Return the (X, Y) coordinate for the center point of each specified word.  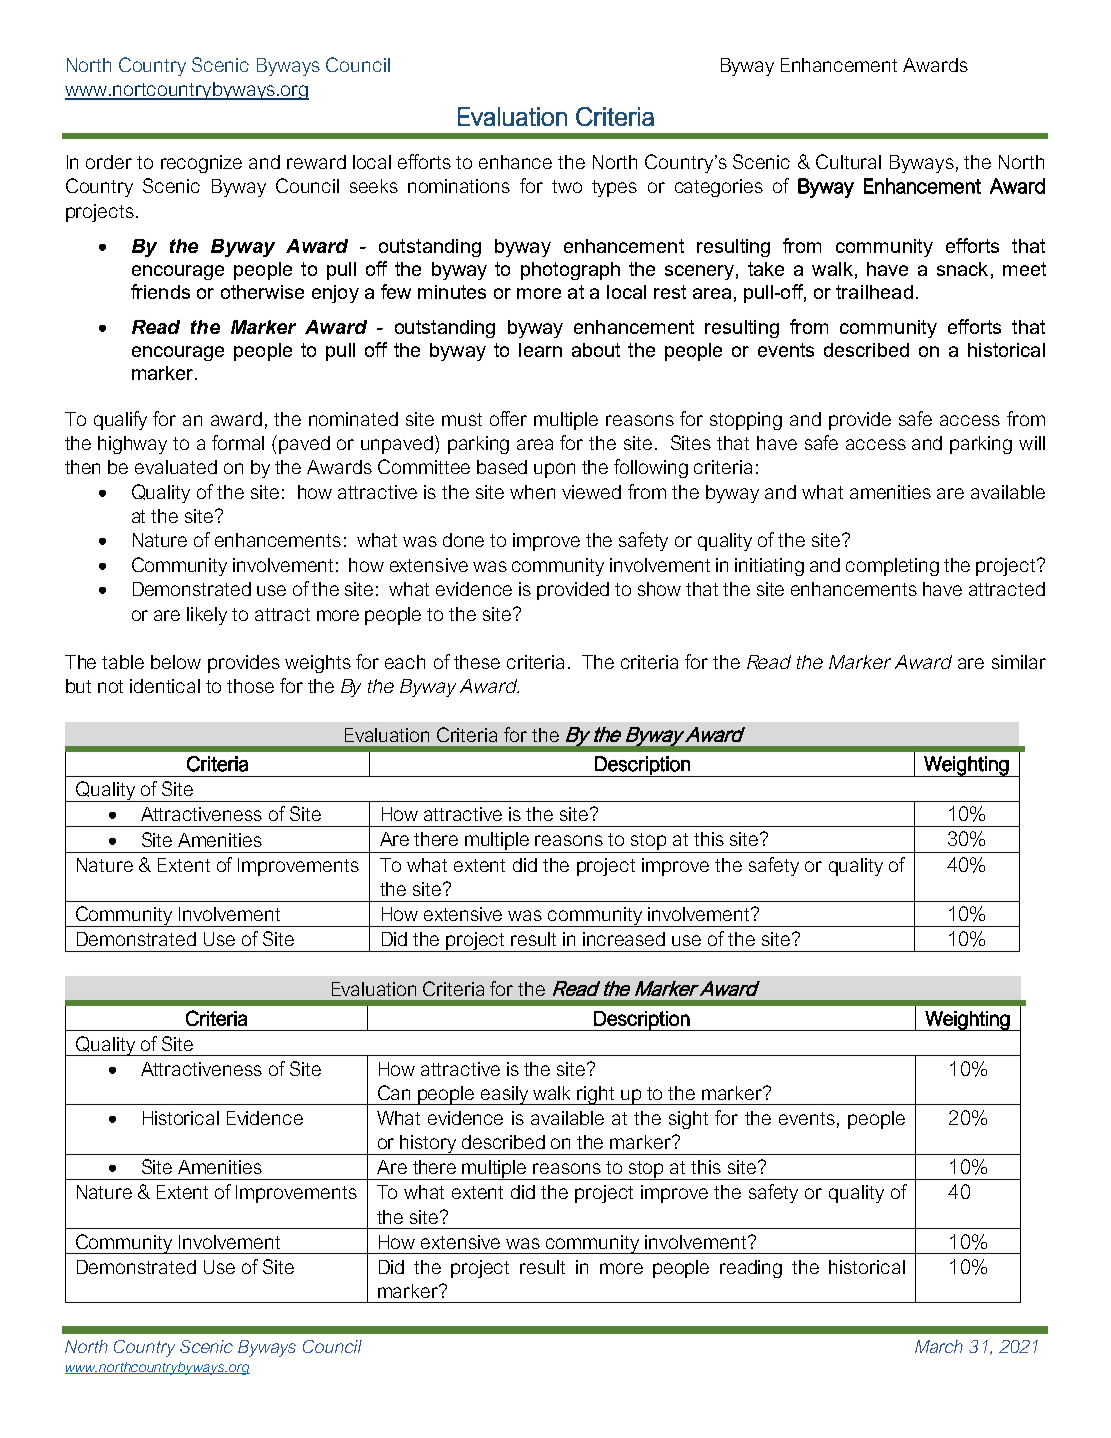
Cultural (848, 161)
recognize (201, 164)
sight (688, 1120)
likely (207, 616)
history (429, 1145)
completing (892, 567)
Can (394, 1092)
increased (624, 939)
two (567, 186)
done (463, 540)
